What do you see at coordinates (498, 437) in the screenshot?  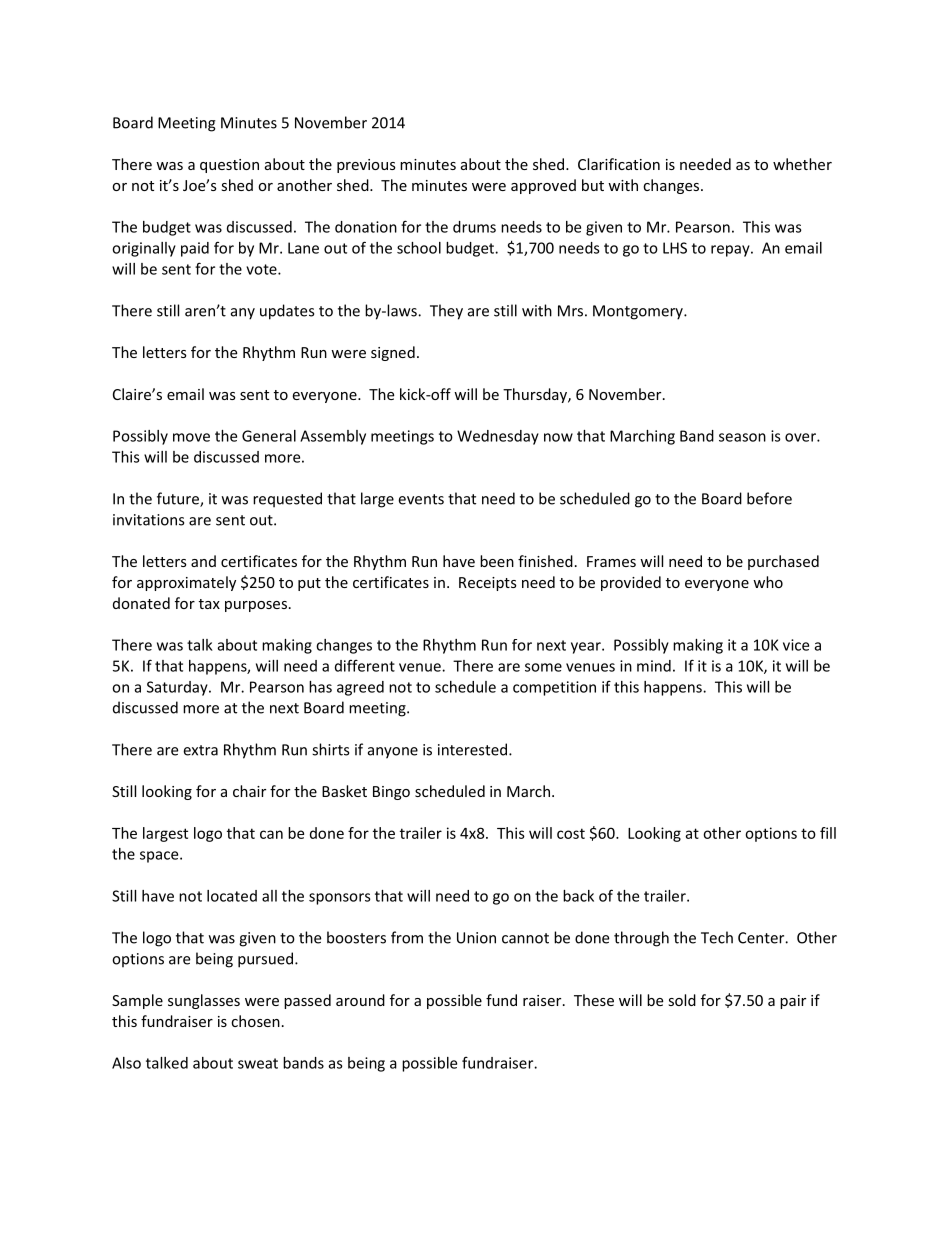 I see `Wednesday` at bounding box center [498, 437].
